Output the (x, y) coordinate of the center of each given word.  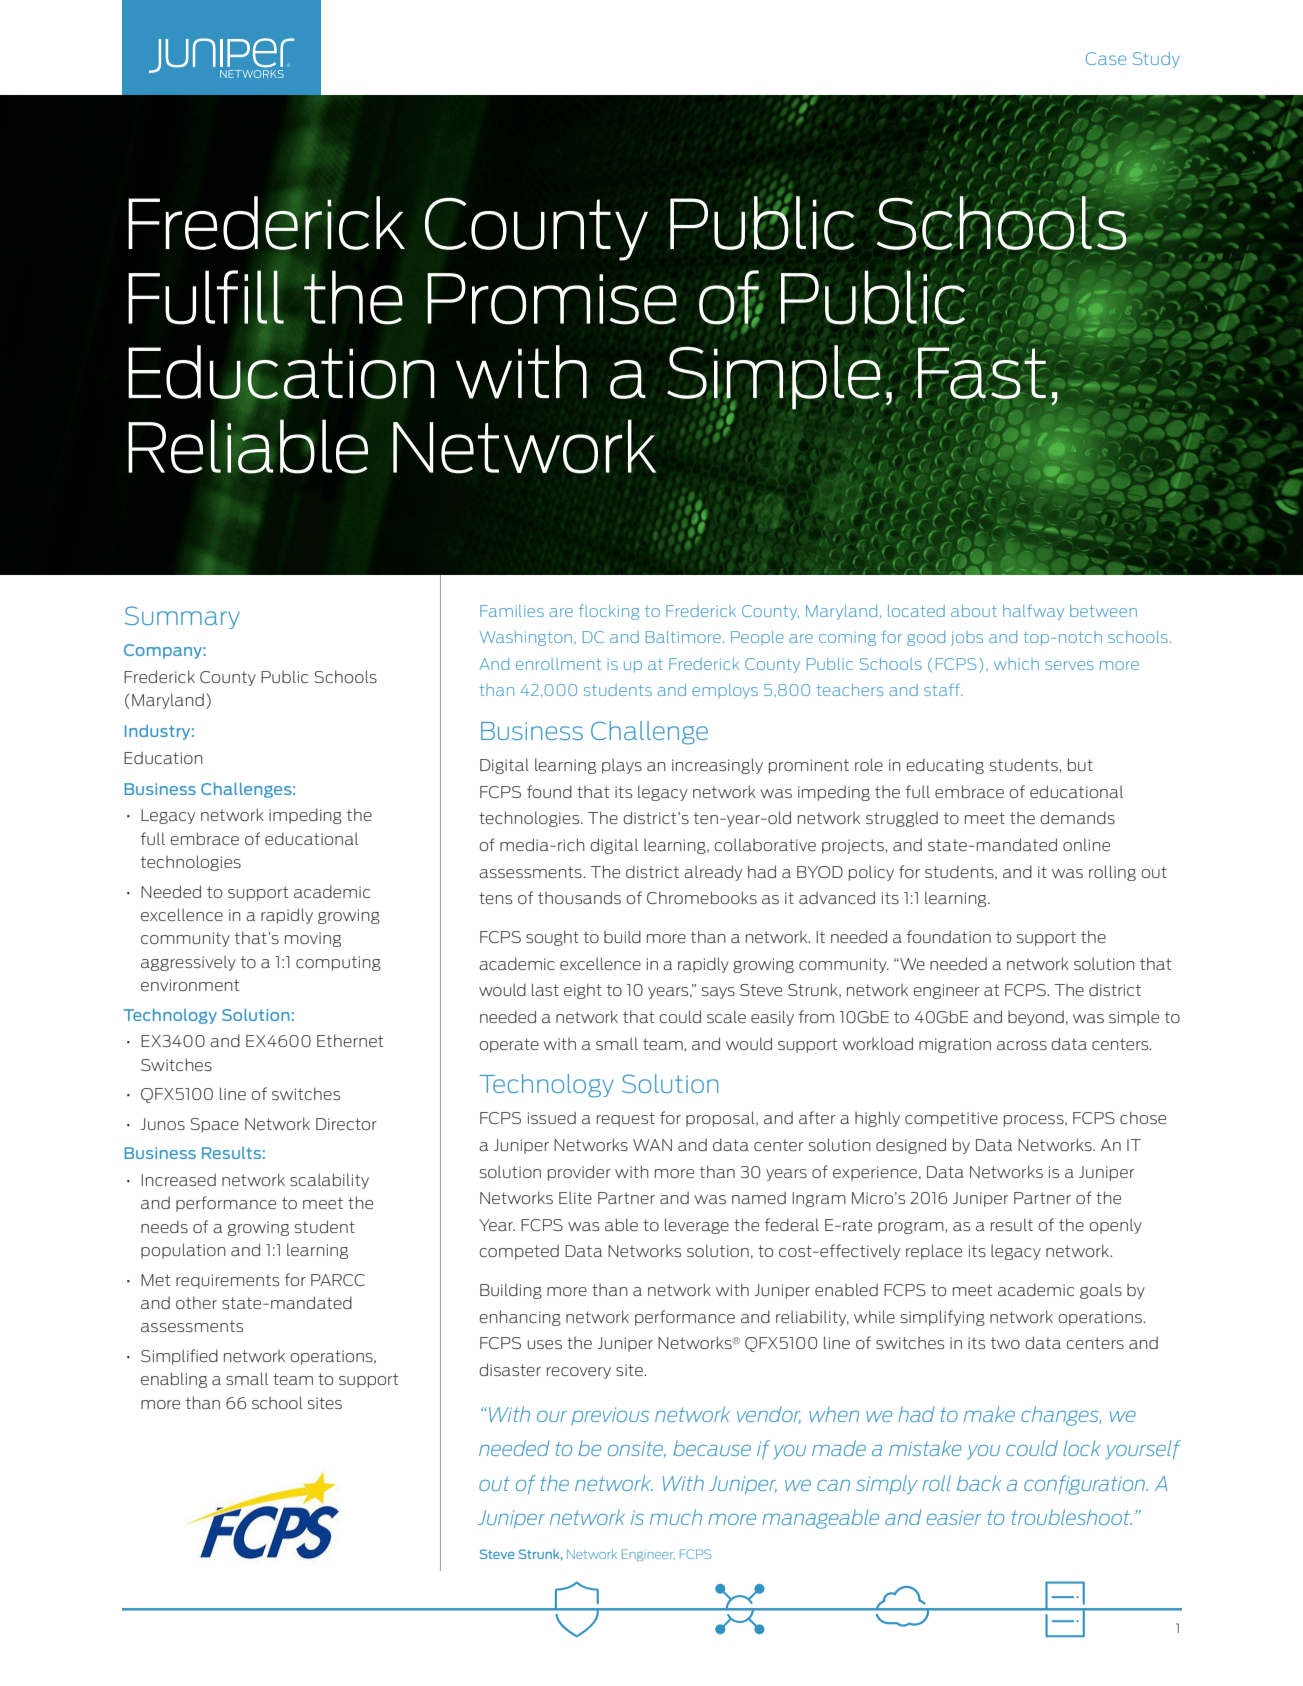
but (1080, 764)
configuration (1086, 1485)
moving (313, 939)
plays (622, 766)
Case (1106, 58)
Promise (552, 299)
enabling (174, 1380)
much (676, 1517)
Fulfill (206, 298)
